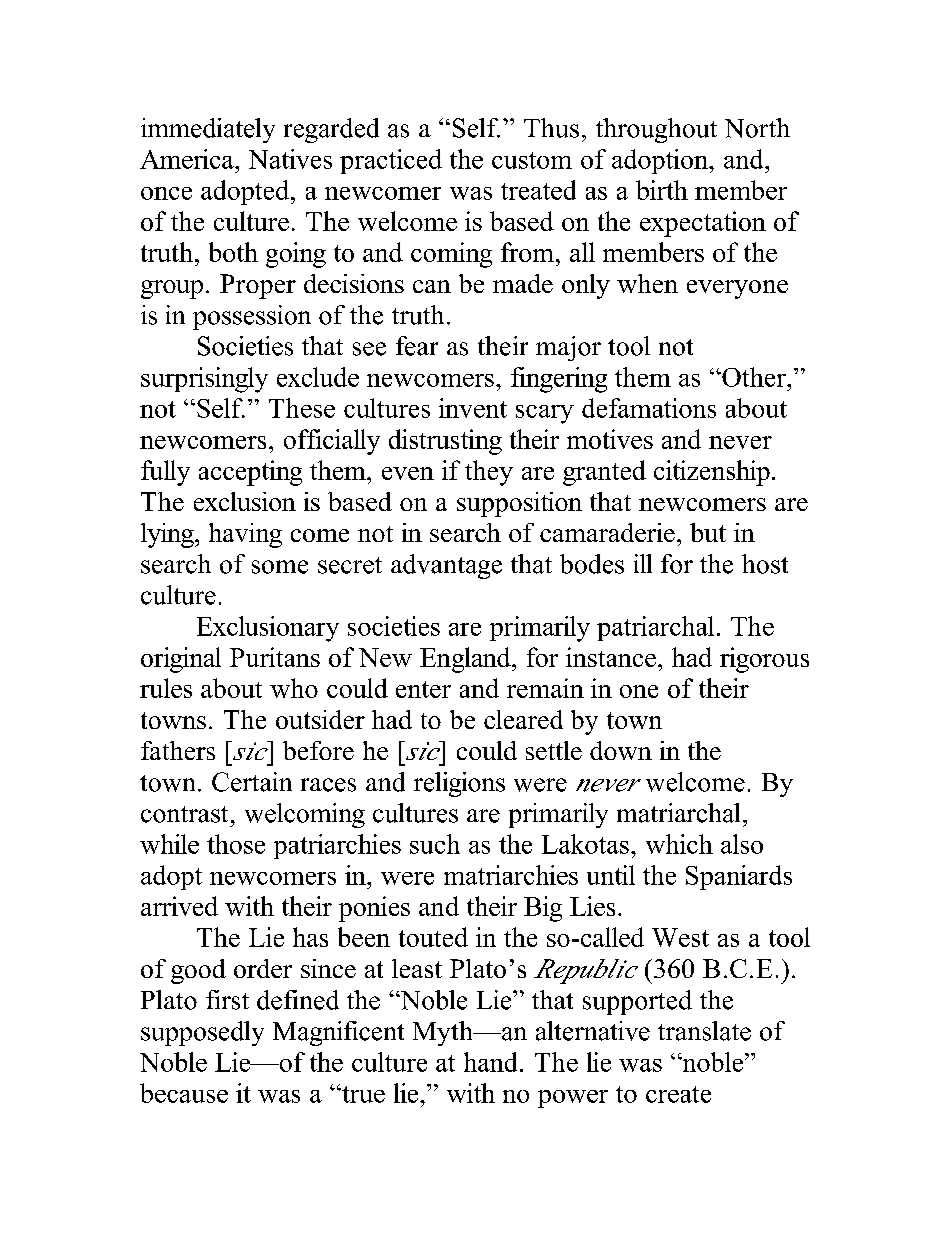 Image resolution: width=952 pixels, height=1233 pixels. What do you see at coordinates (466, 660) in the screenshot?
I see `England` at bounding box center [466, 660].
